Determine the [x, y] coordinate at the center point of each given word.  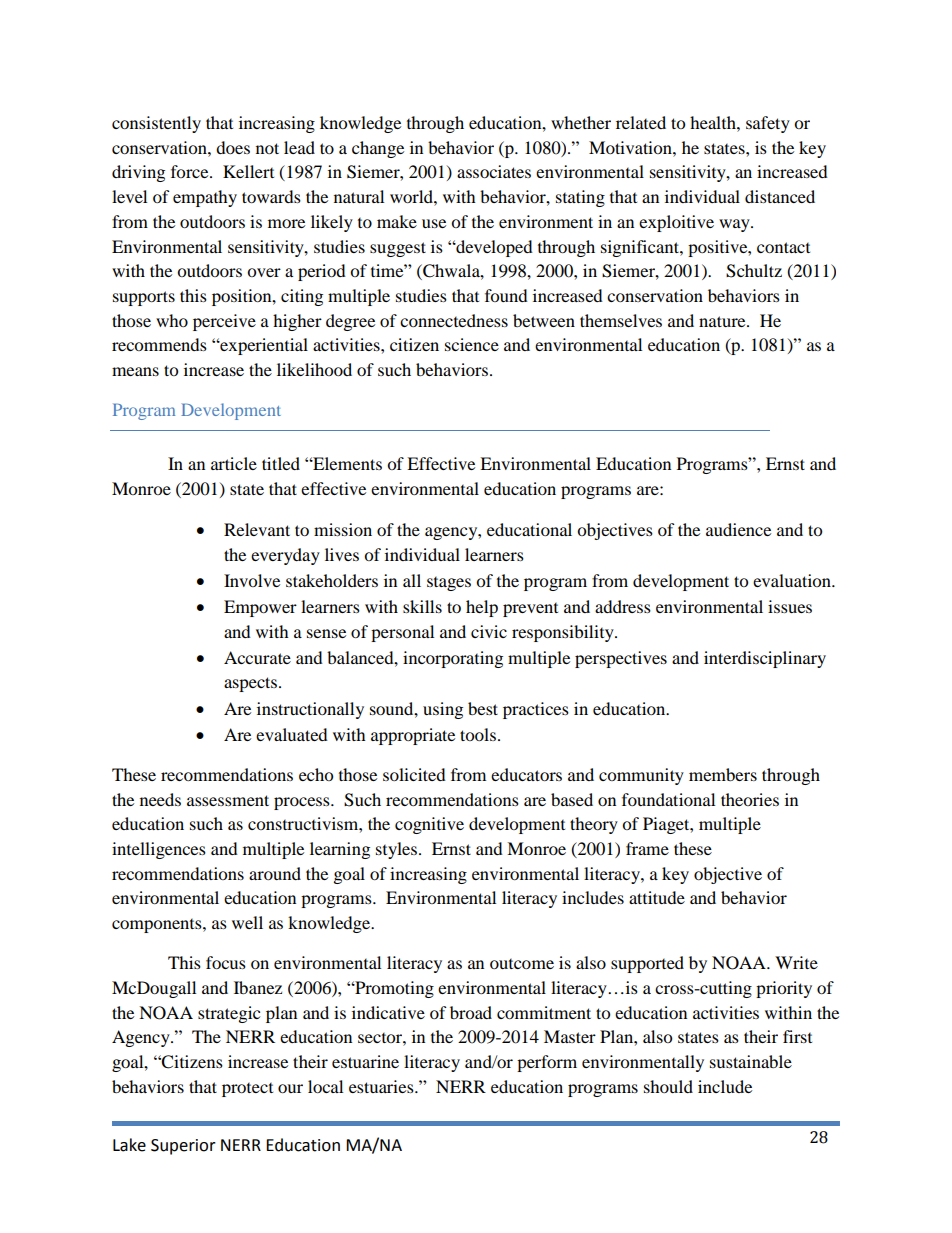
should [668, 1086]
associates [494, 171]
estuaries [382, 1086]
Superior [183, 1147]
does [233, 147]
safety [768, 124]
